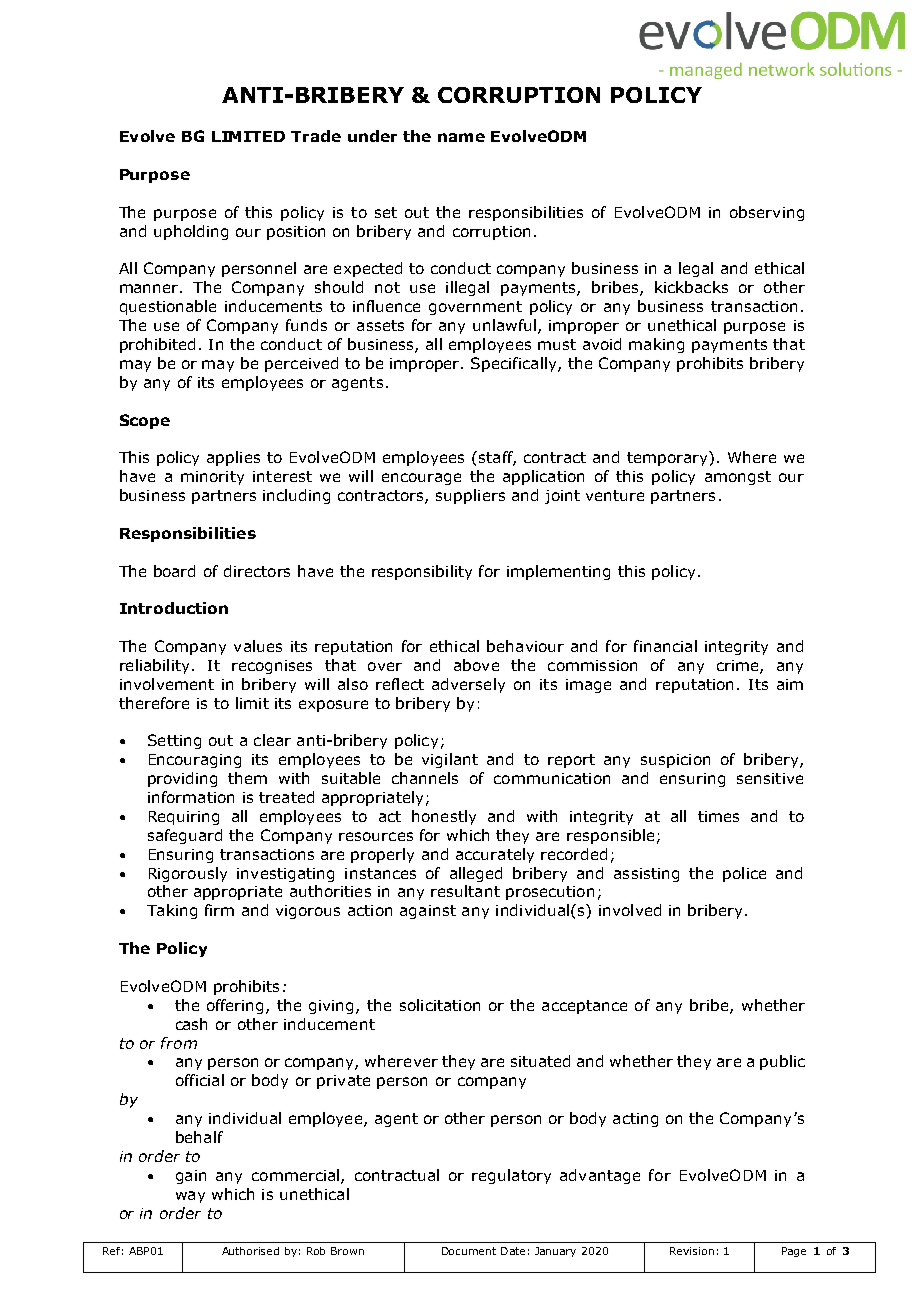 This page has width=924, height=1308. I want to click on adversely, so click(468, 685).
